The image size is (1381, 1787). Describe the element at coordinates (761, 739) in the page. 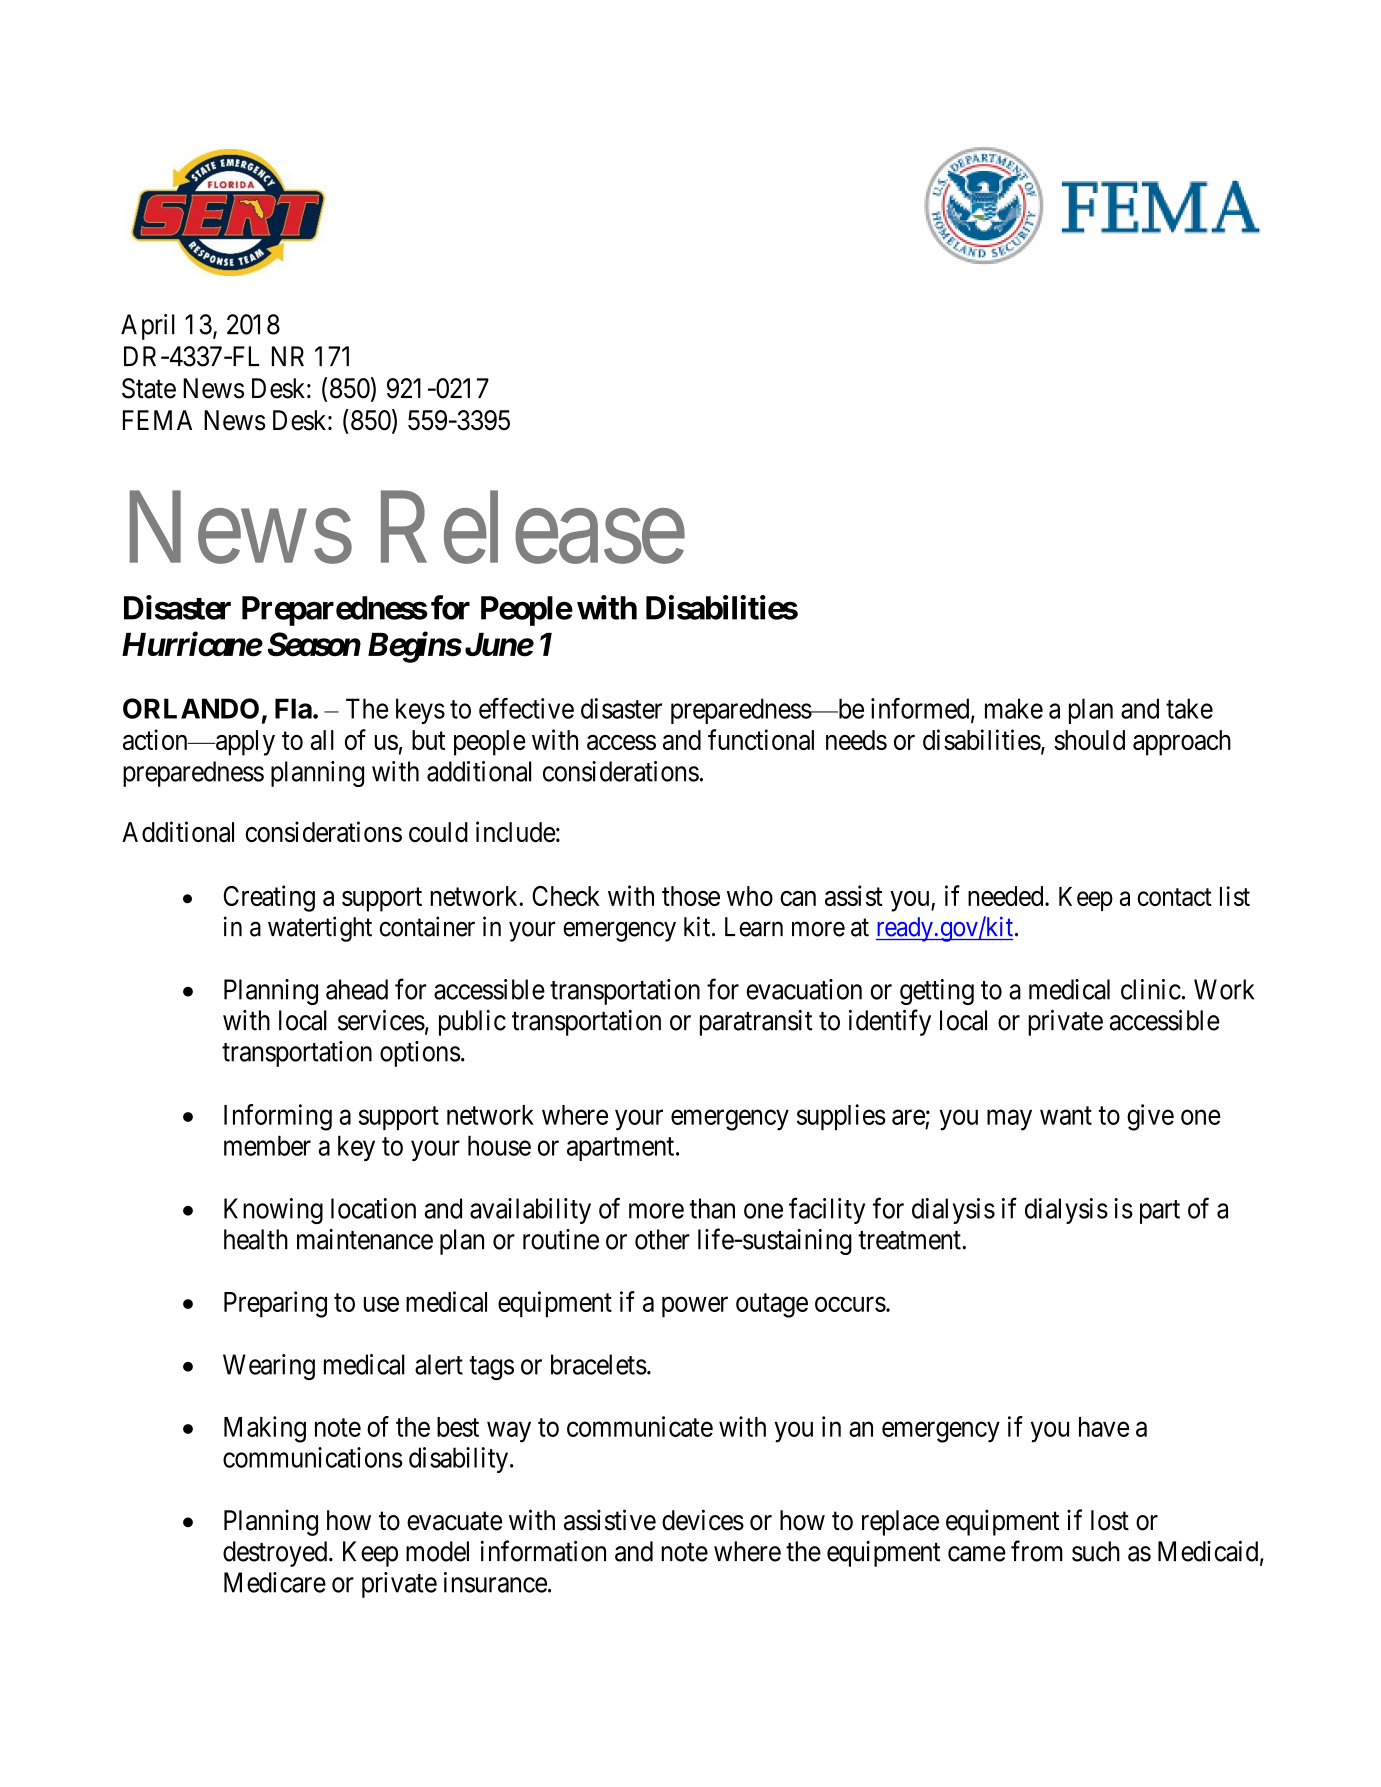

I see `functional` at that location.
